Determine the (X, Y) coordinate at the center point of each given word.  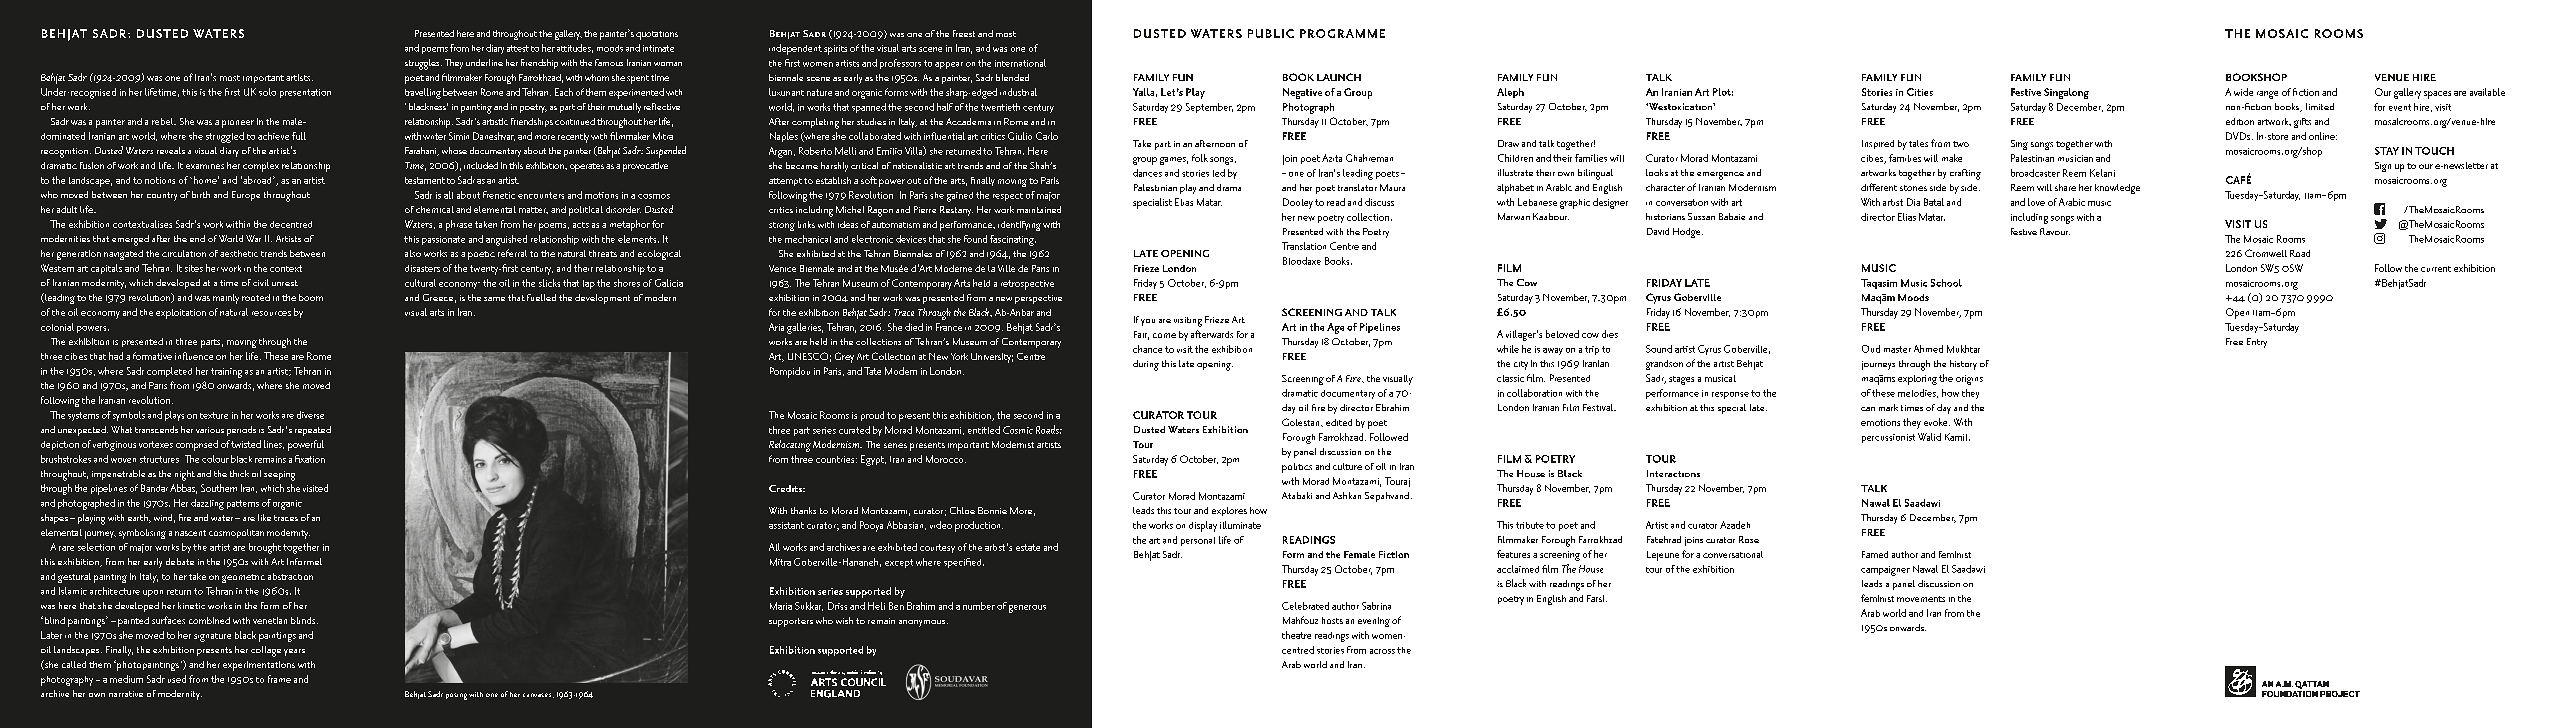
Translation (1304, 246)
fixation (310, 459)
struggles (423, 64)
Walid (1929, 437)
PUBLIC (1271, 33)
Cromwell (2266, 253)
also (413, 253)
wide (2243, 92)
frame (279, 679)
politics (1297, 468)
